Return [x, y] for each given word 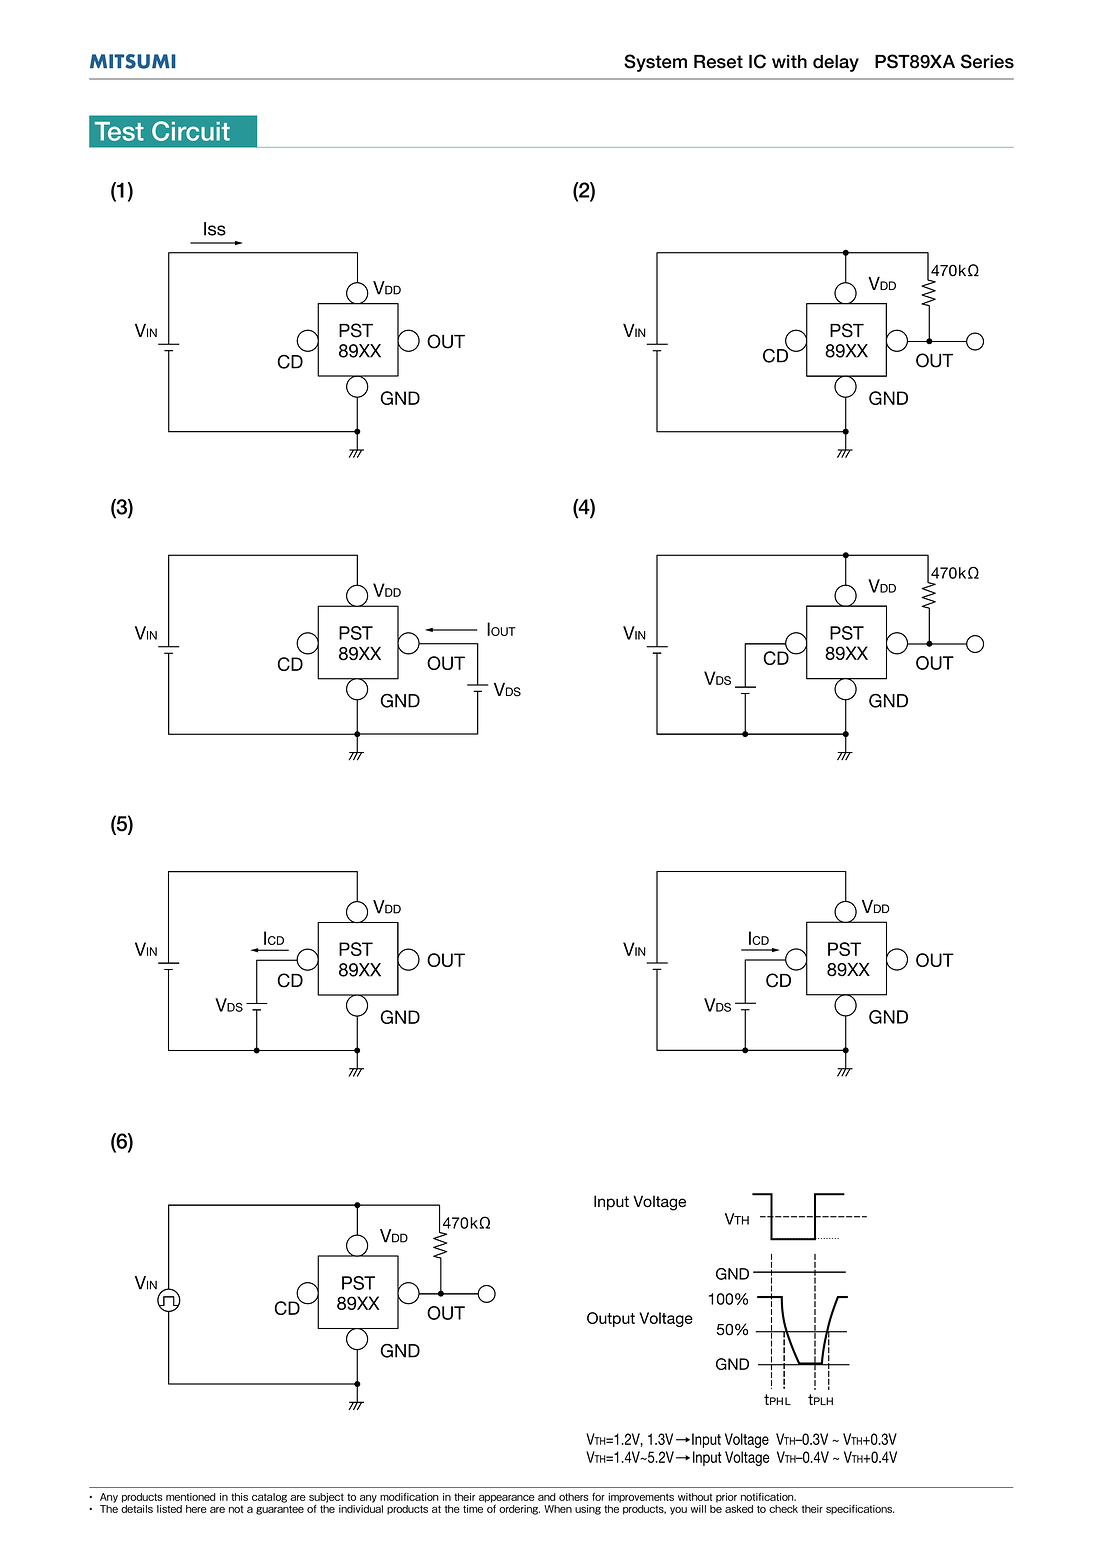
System [655, 63]
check [783, 1509]
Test [119, 131]
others [574, 1497]
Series [987, 61]
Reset [718, 62]
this [239, 1497]
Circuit [191, 131]
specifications [860, 1510]
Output [611, 1319]
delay [836, 63]
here [196, 1509]
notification [768, 1497]
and [547, 1497]
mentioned [191, 1497]
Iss [215, 229]
